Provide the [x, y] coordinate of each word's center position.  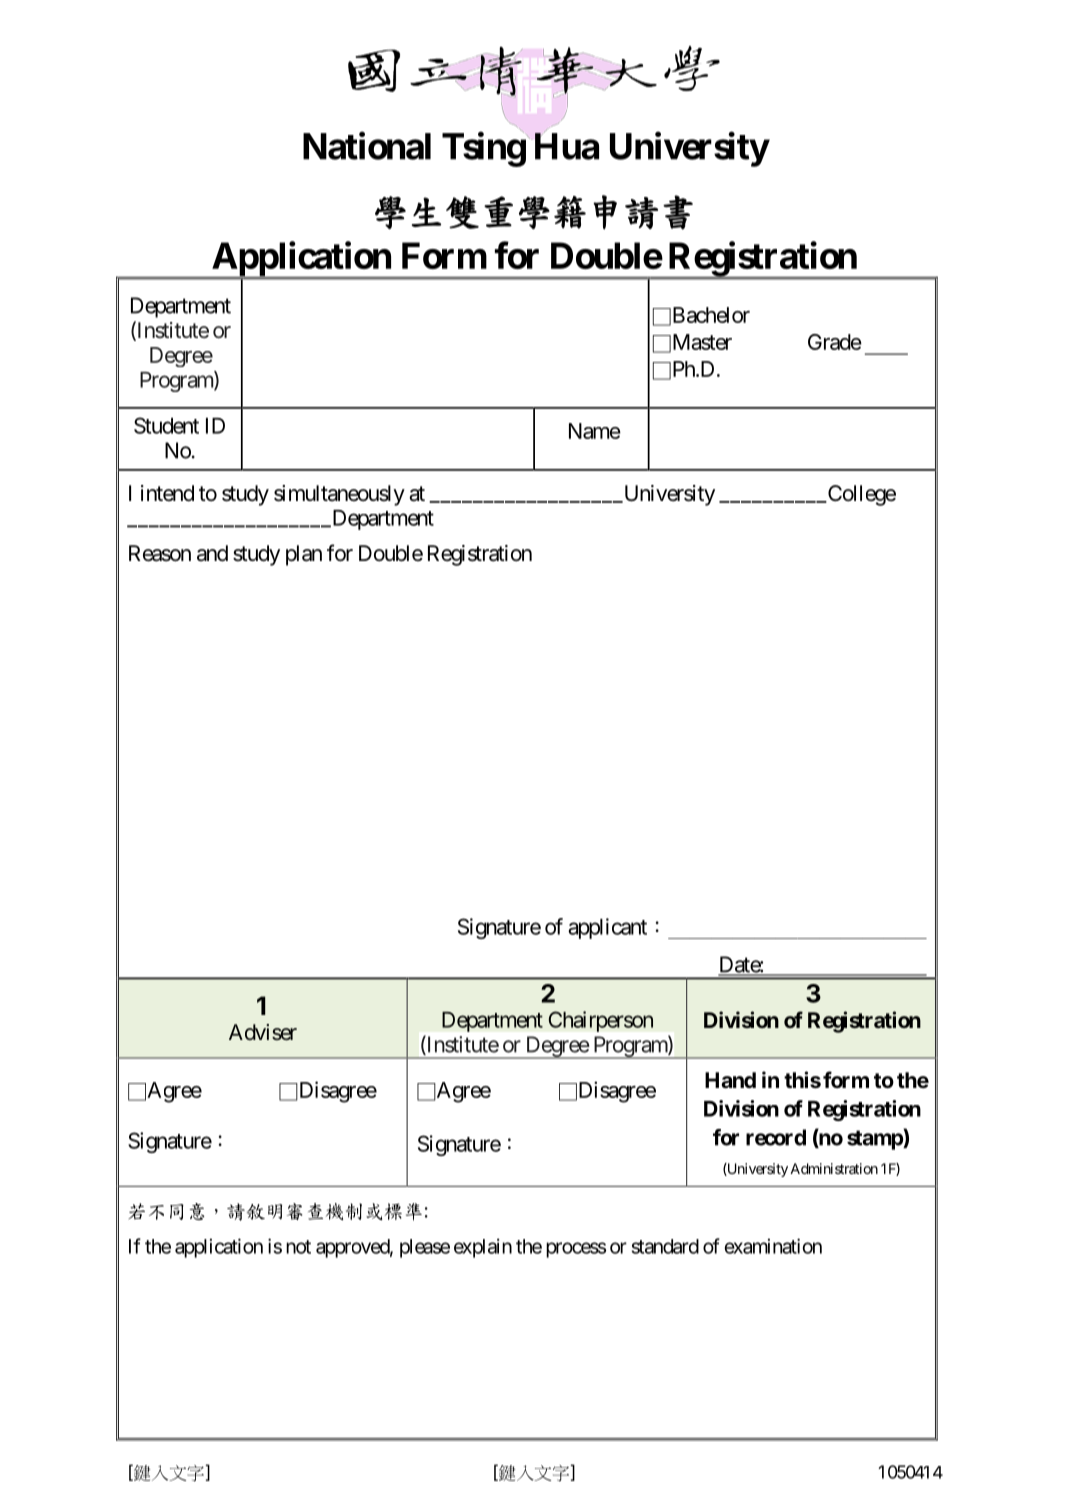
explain [483, 1248]
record [776, 1137]
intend [167, 493]
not [298, 1247]
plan [304, 555]
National [367, 146]
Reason [160, 553]
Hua [565, 146]
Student [166, 425]
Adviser [263, 1032]
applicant [607, 928]
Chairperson [601, 1021]
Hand [730, 1080]
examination [773, 1246]
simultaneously [339, 495]
